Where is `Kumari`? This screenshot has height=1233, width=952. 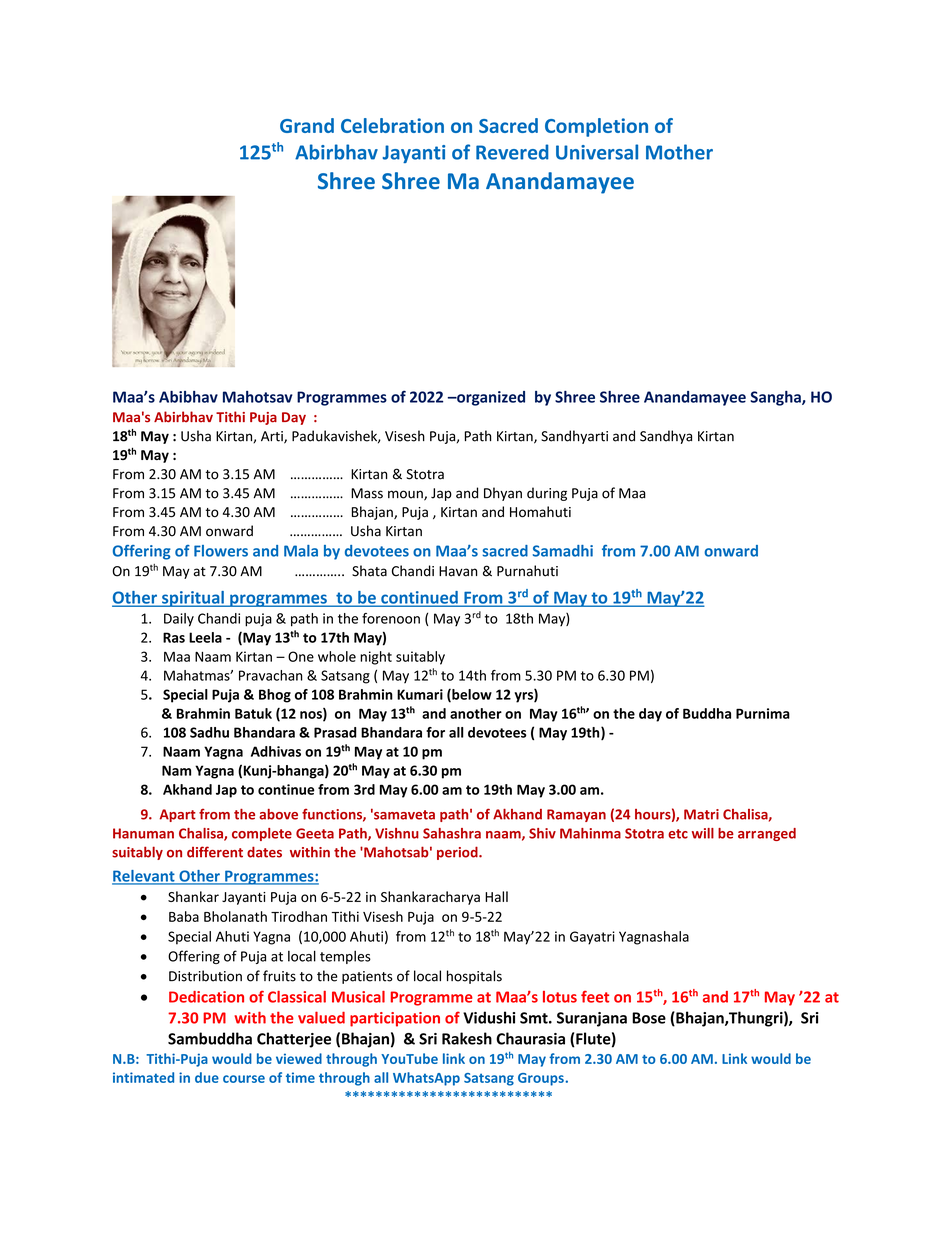 Kumari is located at coordinates (420, 694).
